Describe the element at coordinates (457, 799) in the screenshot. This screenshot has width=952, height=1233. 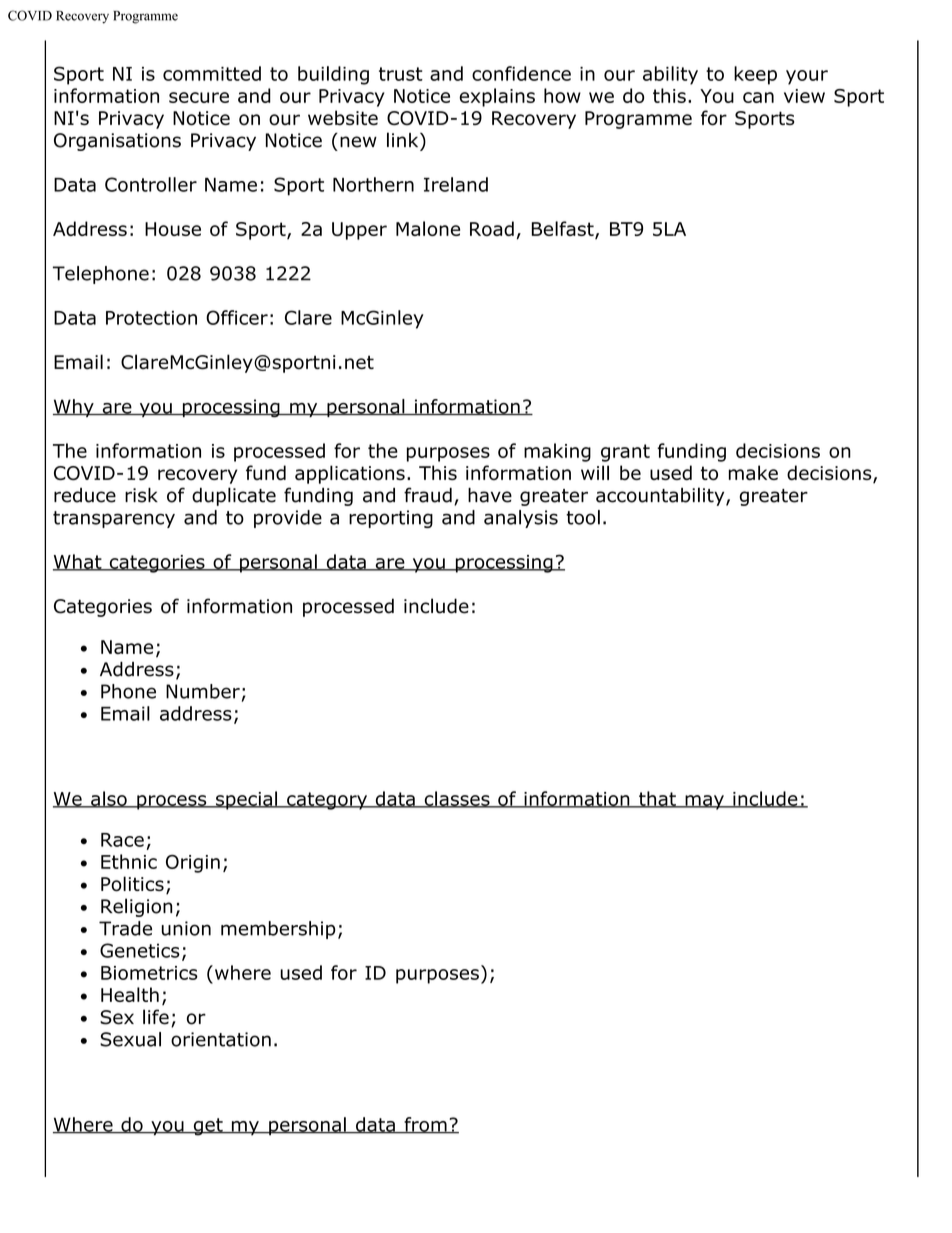
I see `classes` at that location.
